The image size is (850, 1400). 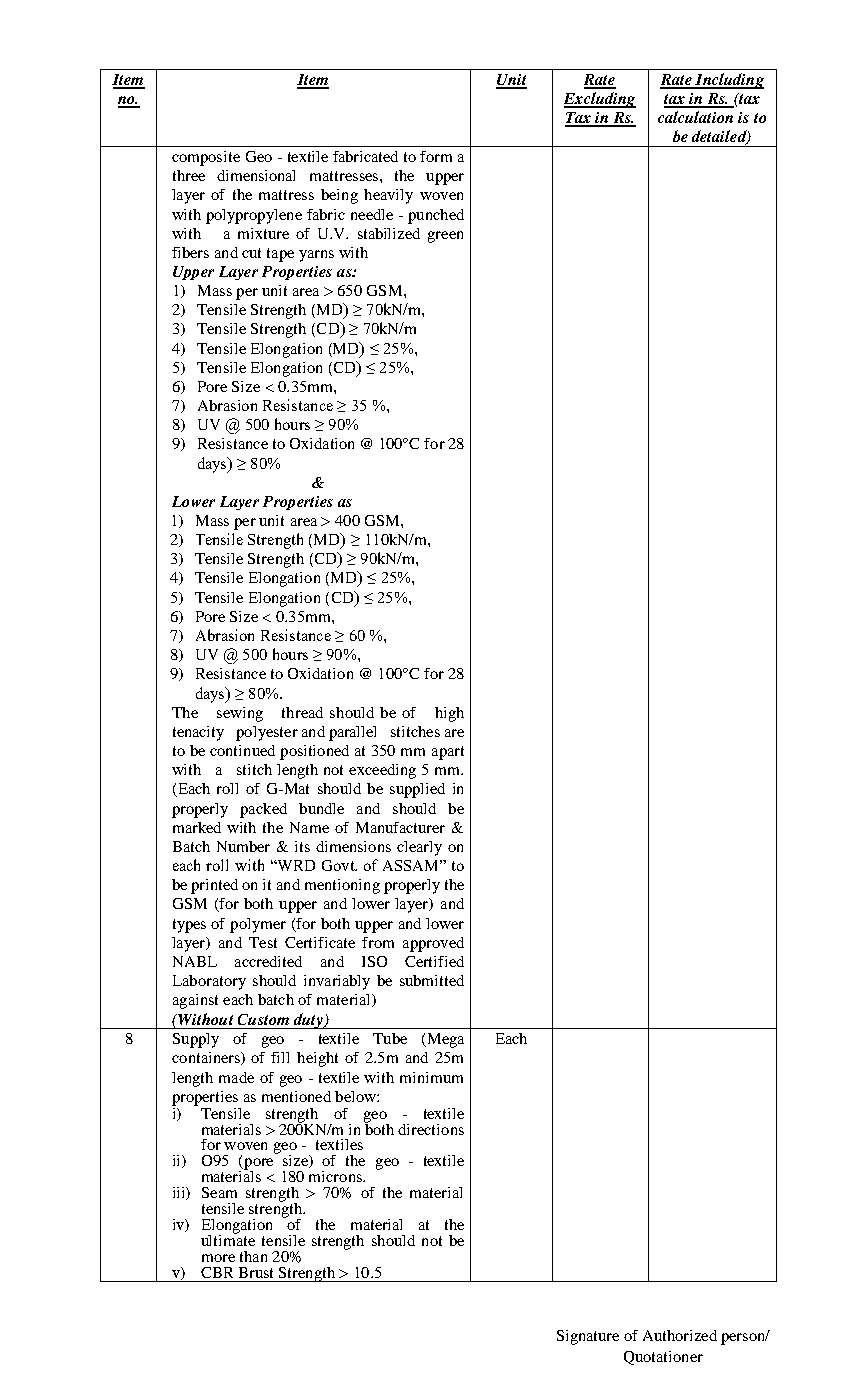 I want to click on form, so click(x=436, y=156).
